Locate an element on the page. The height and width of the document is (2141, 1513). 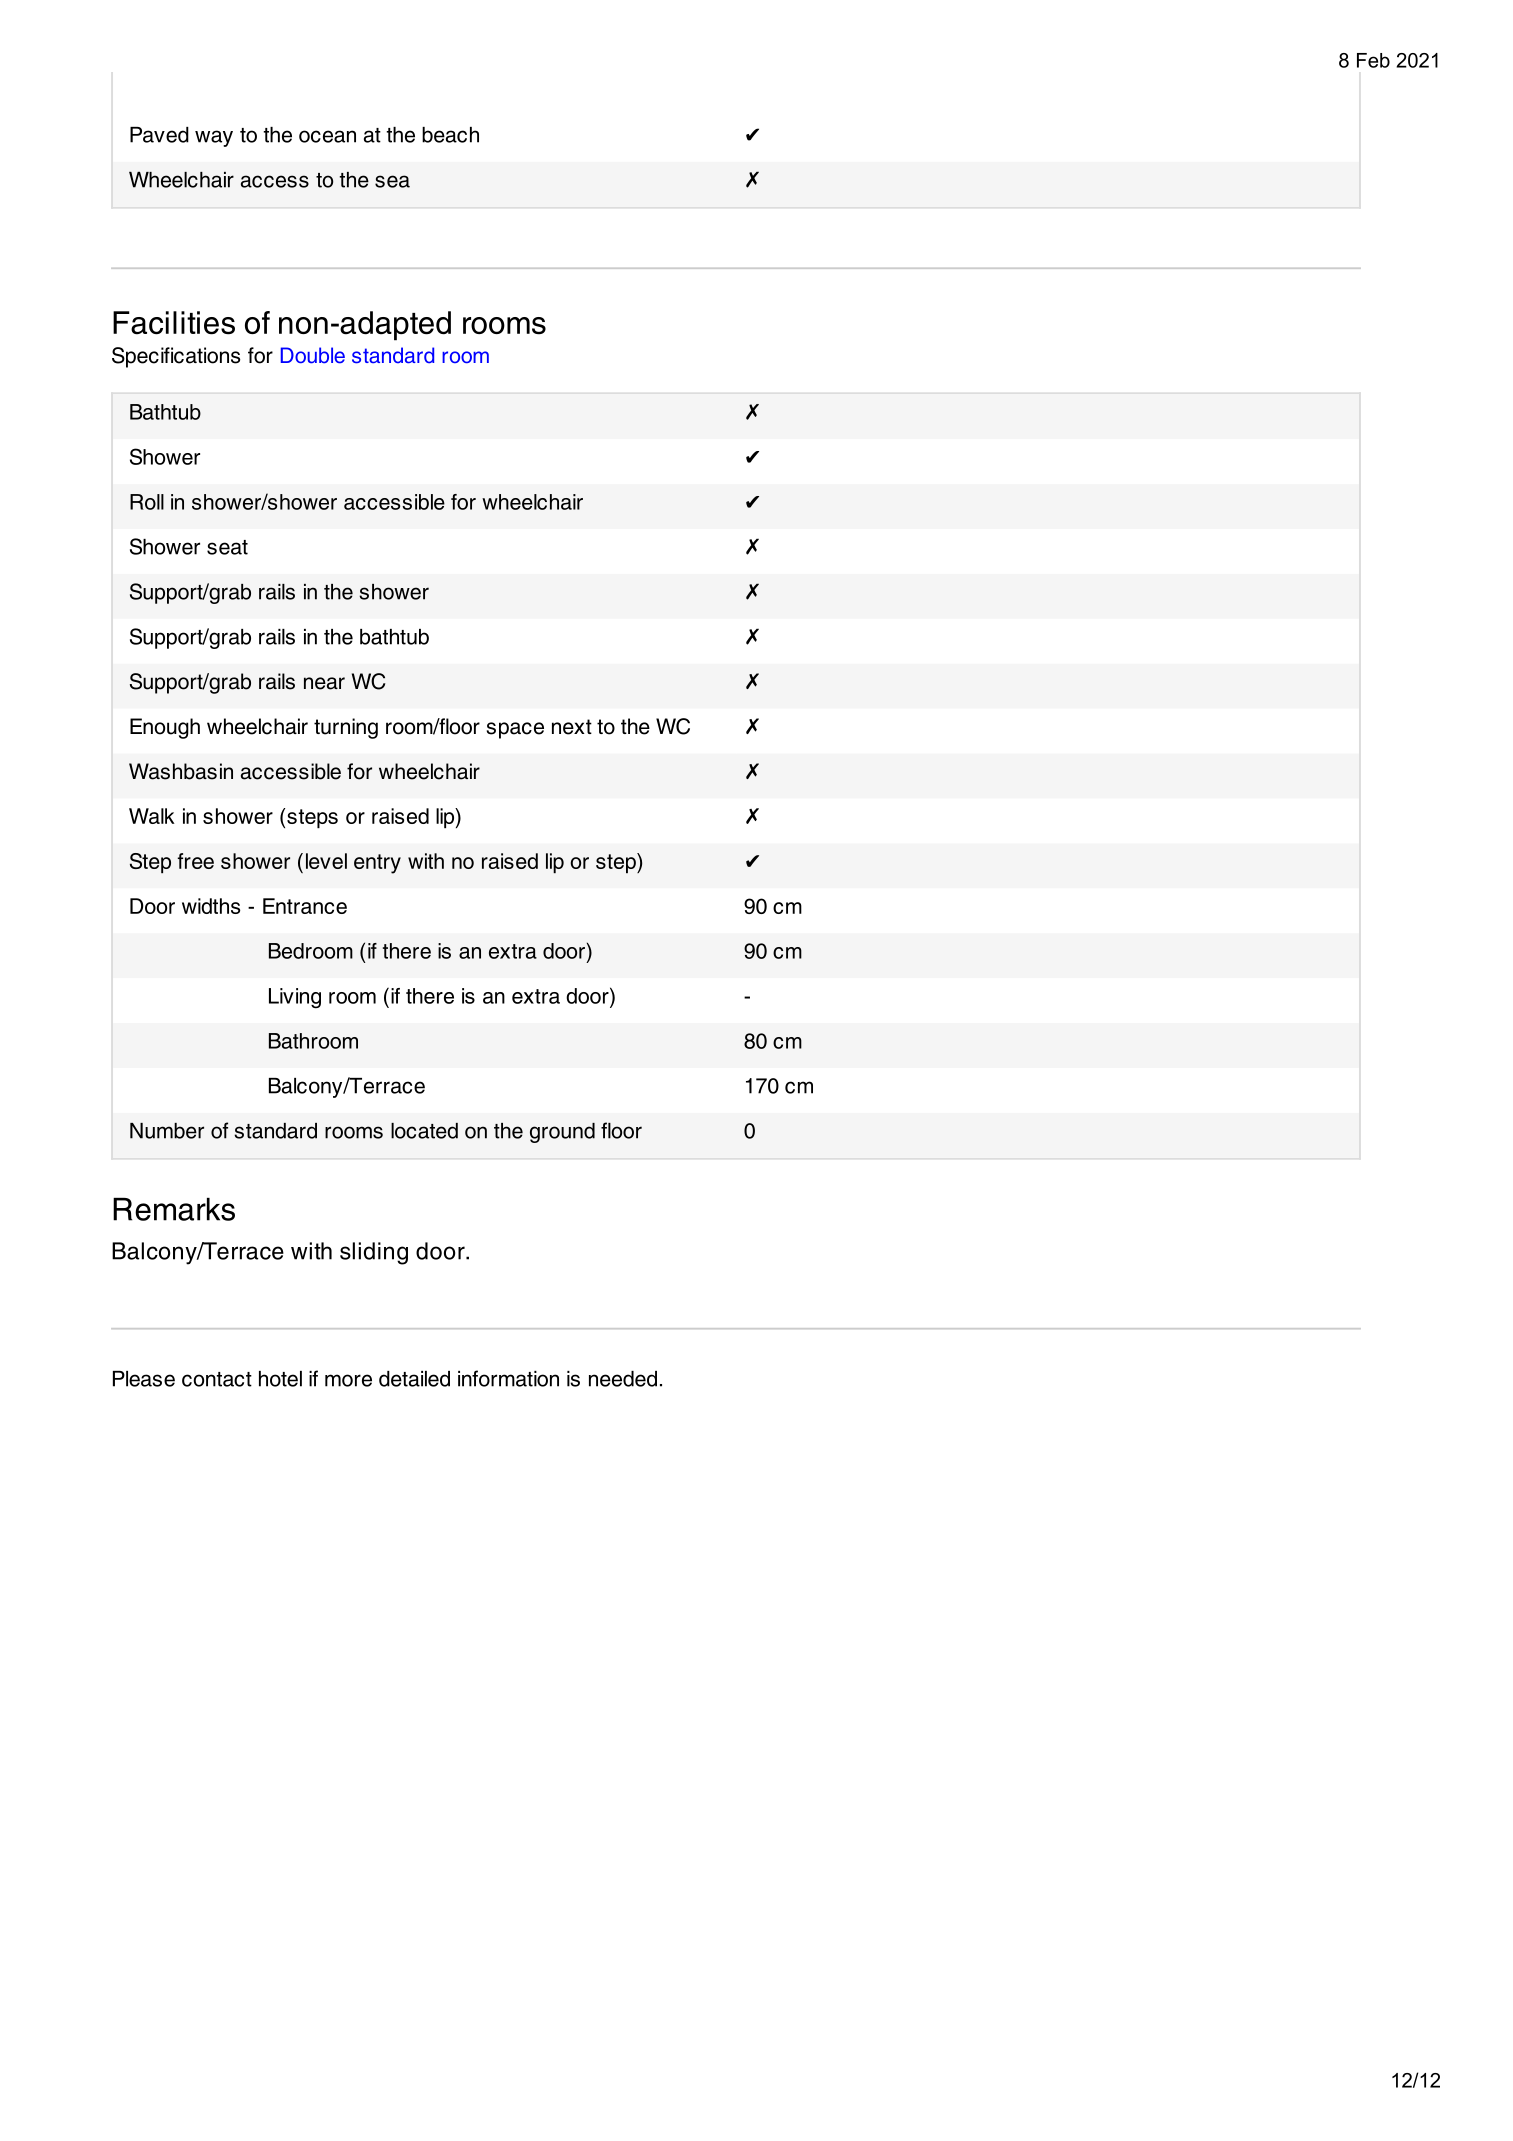
beach is located at coordinates (450, 135).
